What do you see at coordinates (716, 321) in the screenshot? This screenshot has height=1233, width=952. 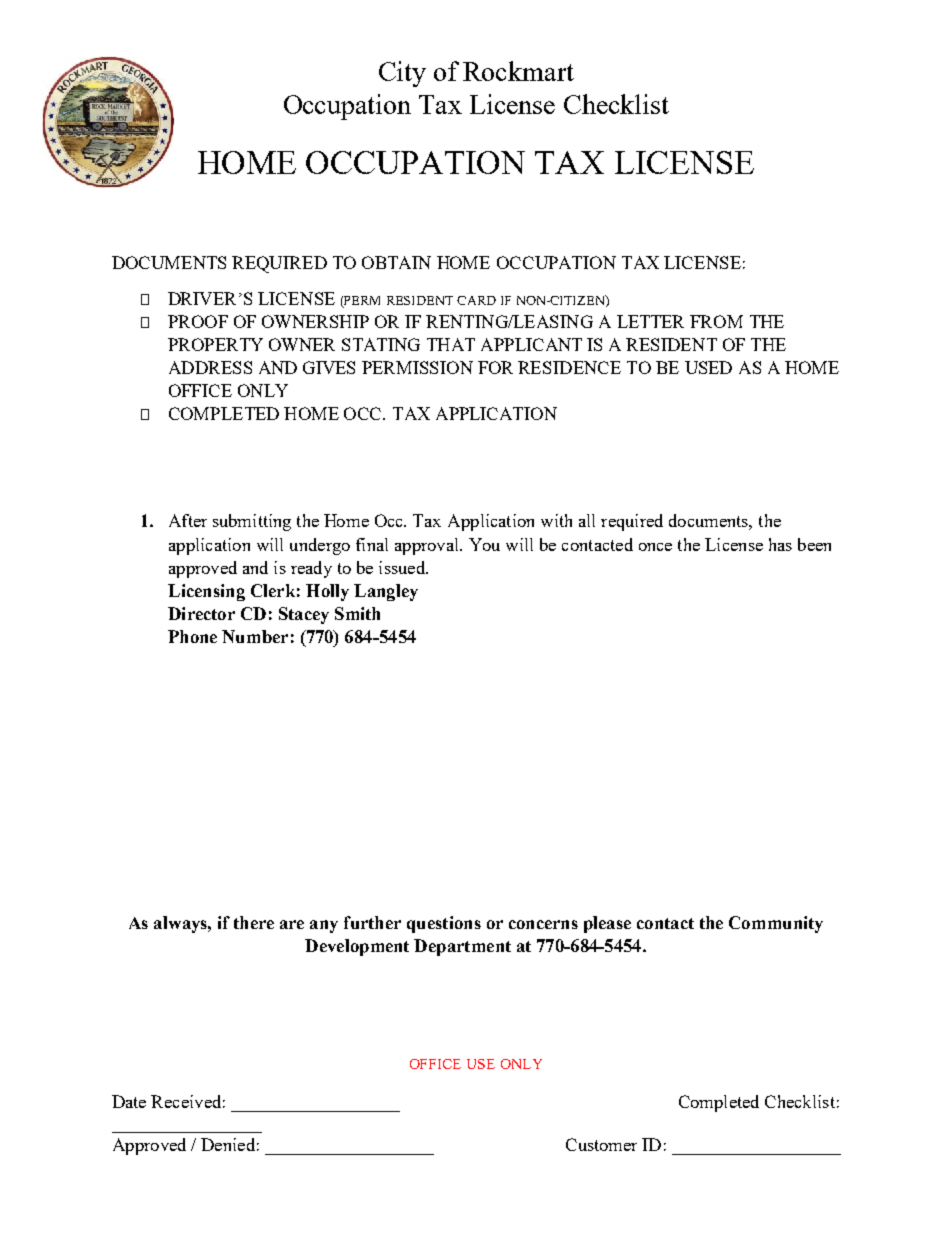 I see `FROM` at bounding box center [716, 321].
